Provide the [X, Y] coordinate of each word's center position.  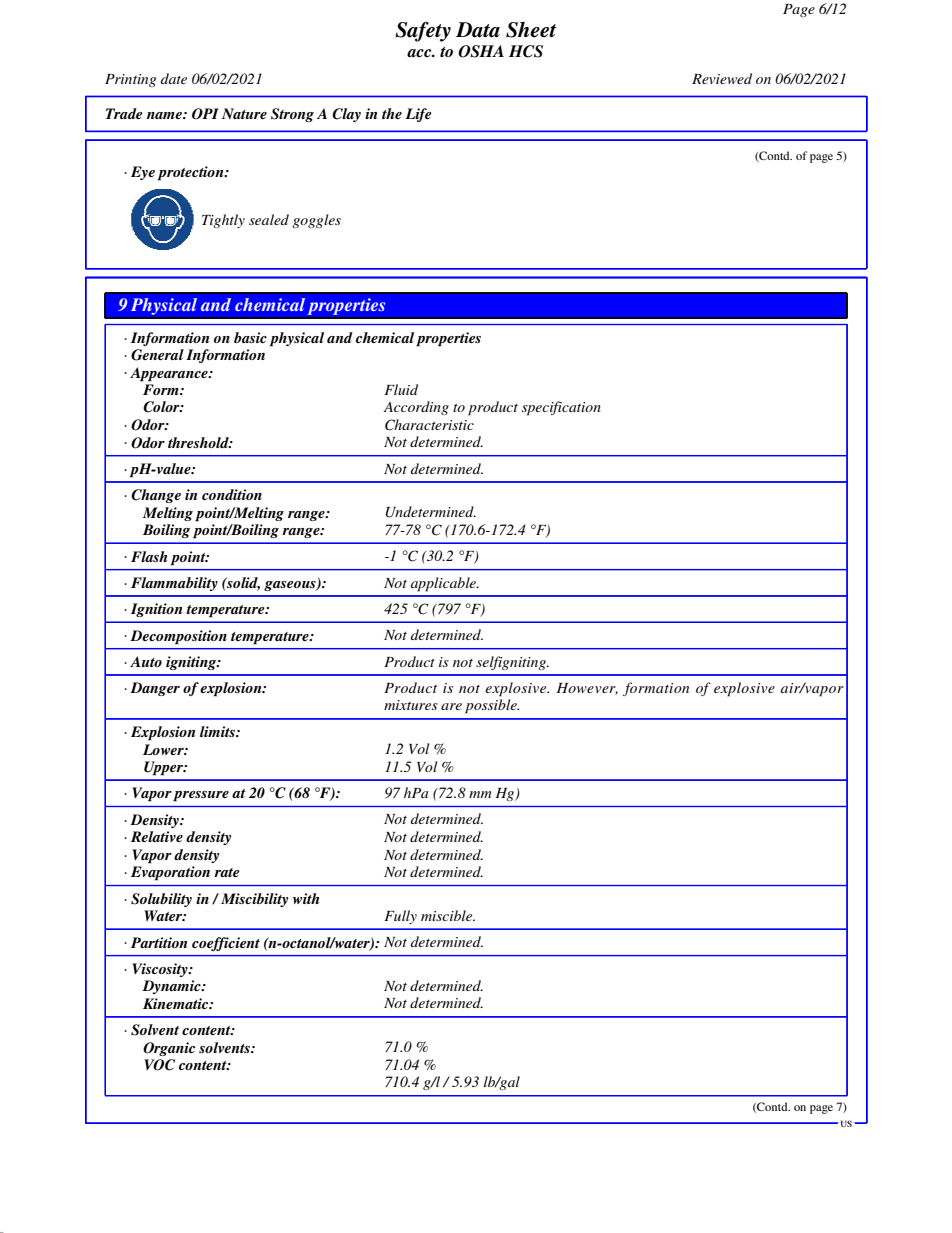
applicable [444, 584]
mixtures [411, 705]
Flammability [174, 584]
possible [492, 706]
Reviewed [722, 78]
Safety [423, 31]
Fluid [401, 389]
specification [561, 408]
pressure [201, 796]
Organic [169, 1049]
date [174, 78]
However [587, 689]
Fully [400, 917]
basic [250, 337]
